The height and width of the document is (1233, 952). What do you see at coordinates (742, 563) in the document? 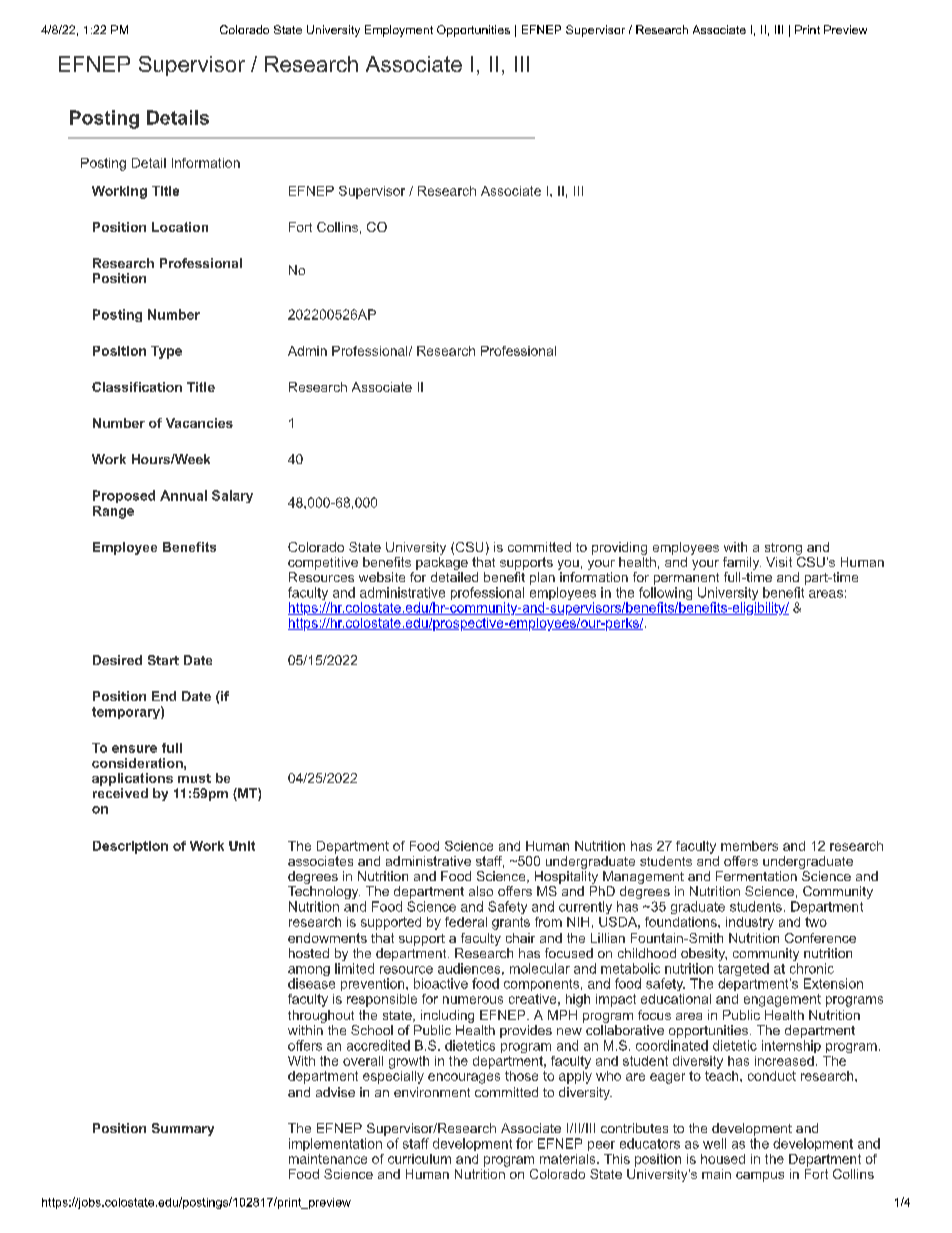
I see `family` at bounding box center [742, 563].
